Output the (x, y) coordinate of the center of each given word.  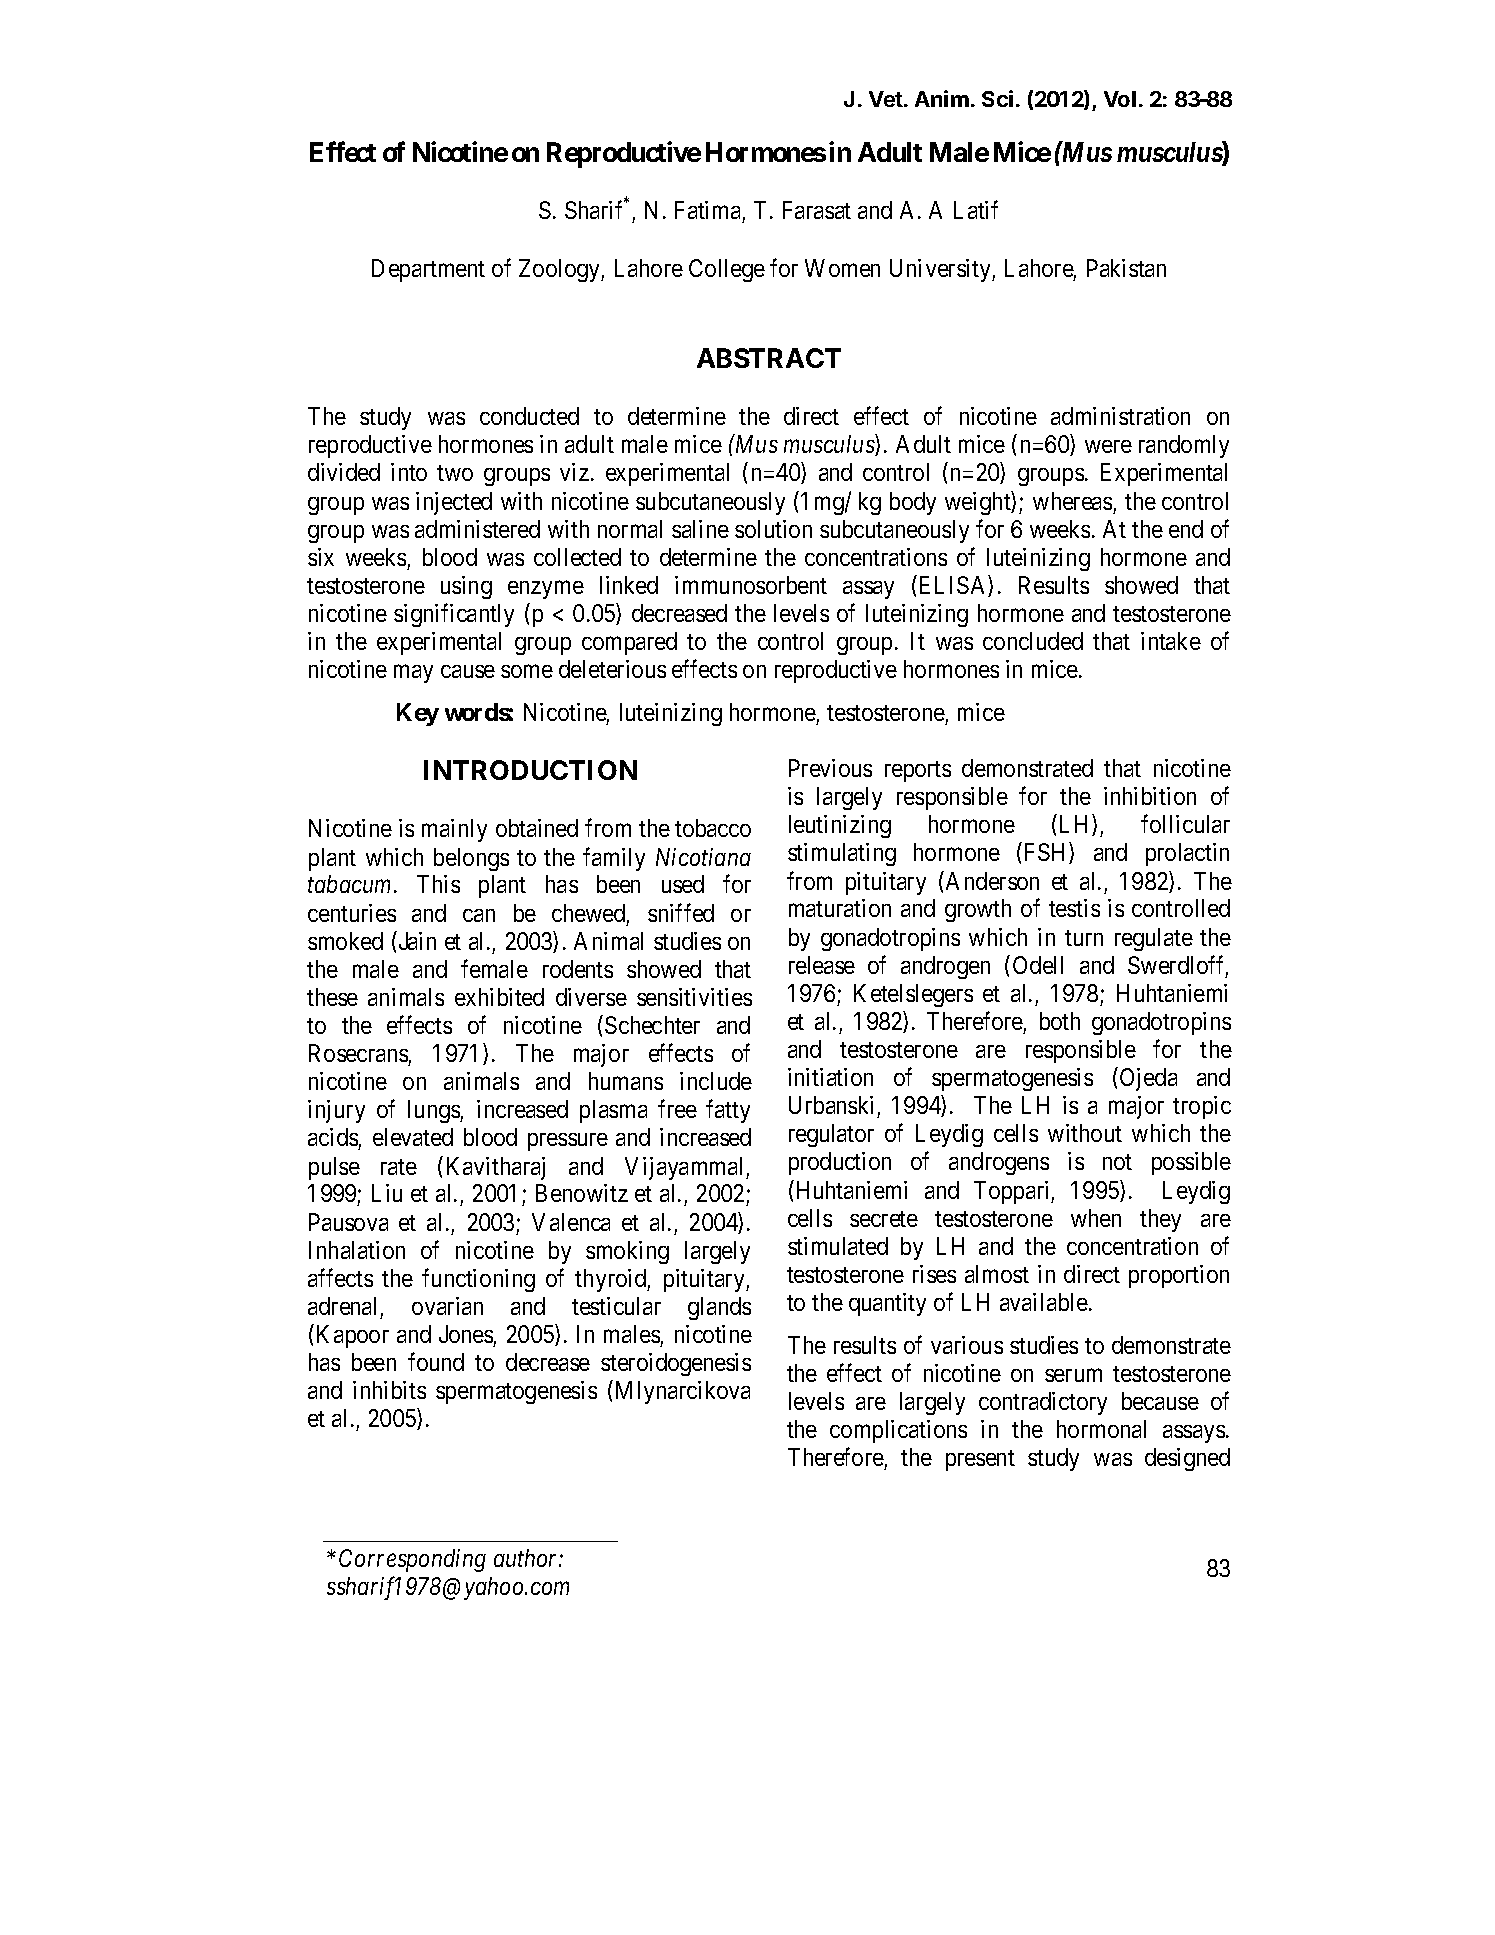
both (1060, 1021)
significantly (454, 615)
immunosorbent (751, 585)
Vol (1120, 99)
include (716, 1081)
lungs (434, 1111)
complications (898, 1431)
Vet (887, 99)
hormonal (1101, 1429)
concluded (1033, 641)
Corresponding (412, 1560)
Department (428, 270)
